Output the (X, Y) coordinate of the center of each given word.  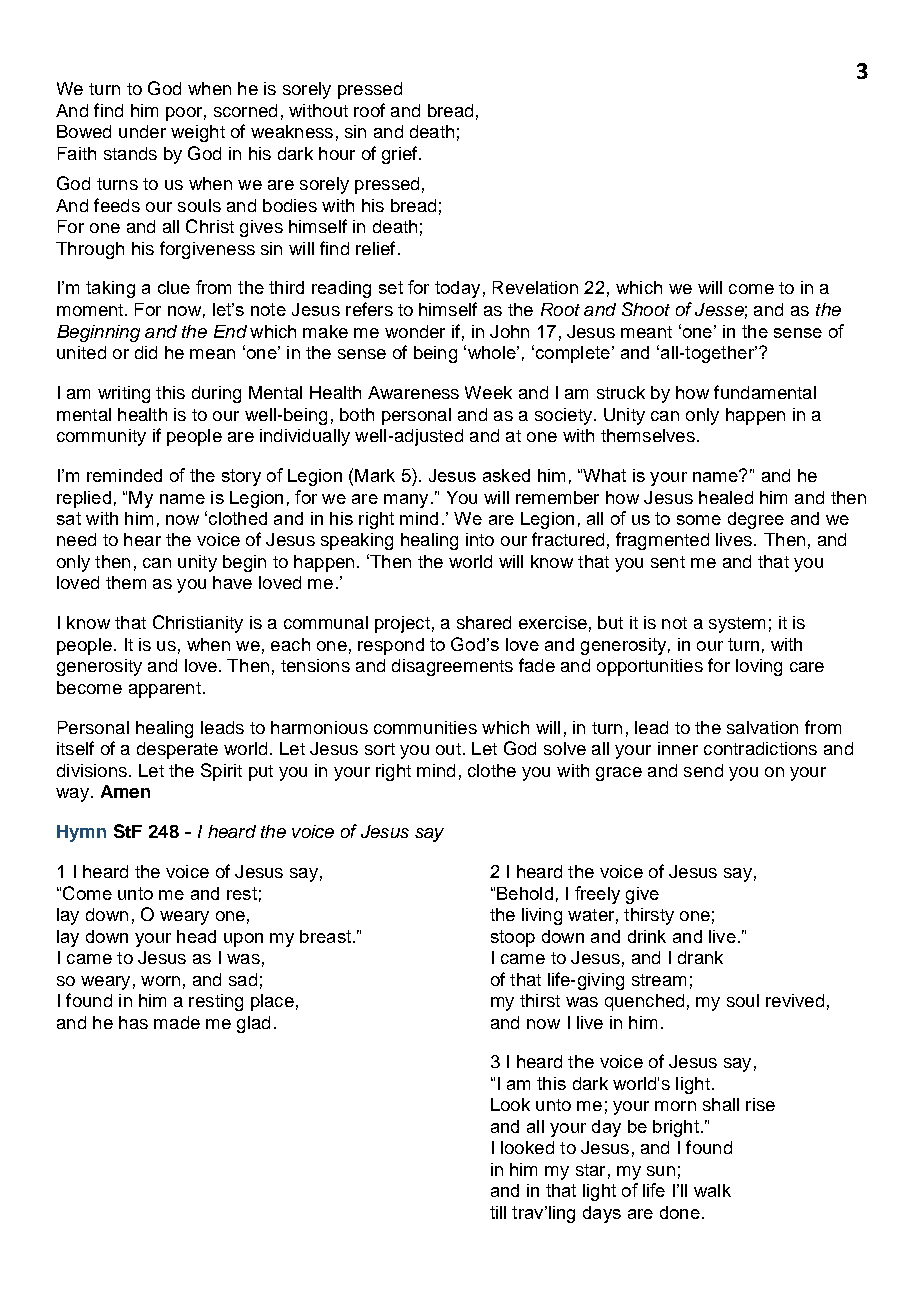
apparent (165, 690)
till (498, 1212)
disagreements (452, 667)
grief (401, 155)
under (142, 131)
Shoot (646, 309)
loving (759, 667)
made (177, 1022)
